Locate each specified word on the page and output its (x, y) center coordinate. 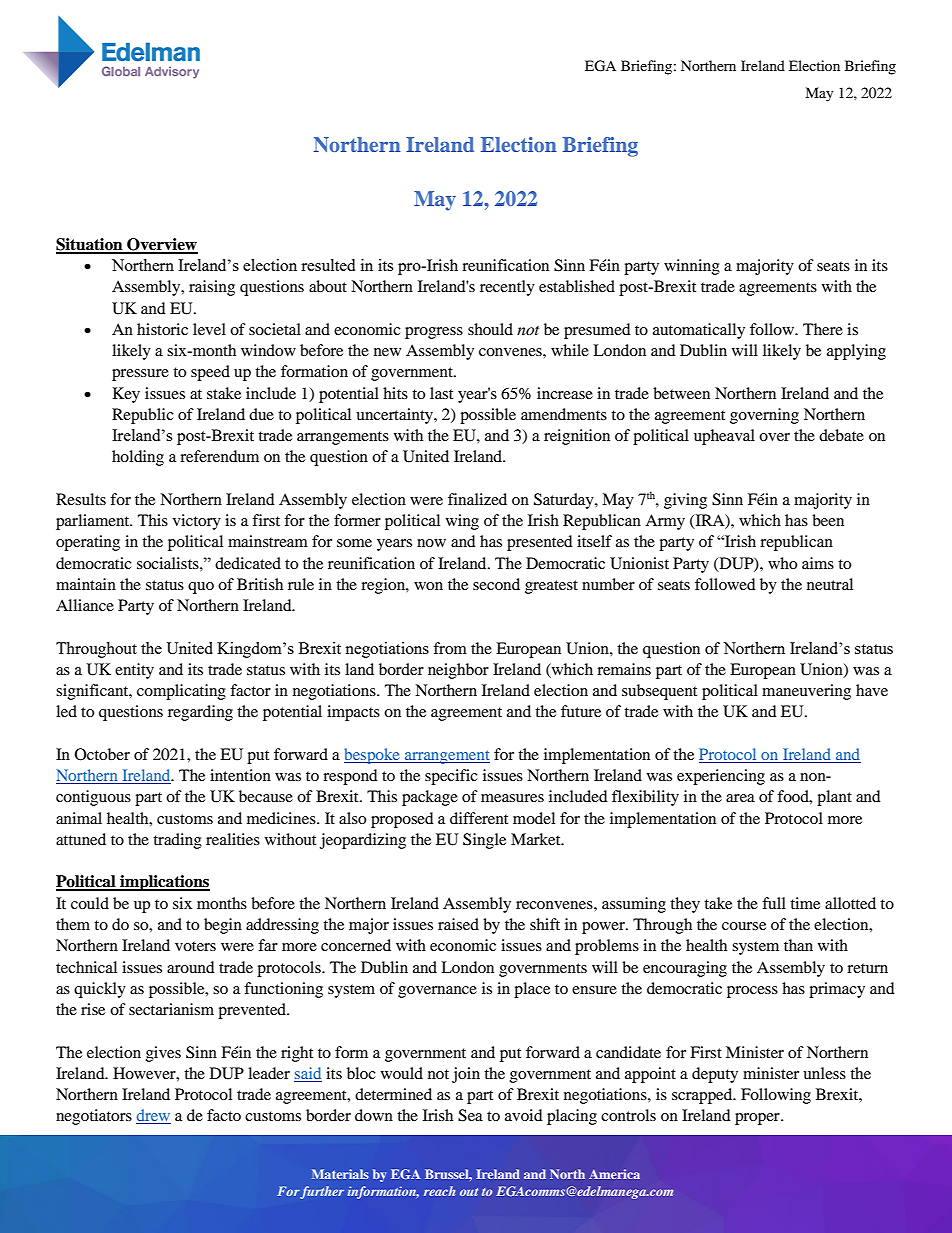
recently (507, 288)
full (774, 903)
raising (212, 288)
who (782, 563)
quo (201, 588)
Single (484, 841)
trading (177, 841)
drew (153, 1116)
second (496, 584)
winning (692, 267)
